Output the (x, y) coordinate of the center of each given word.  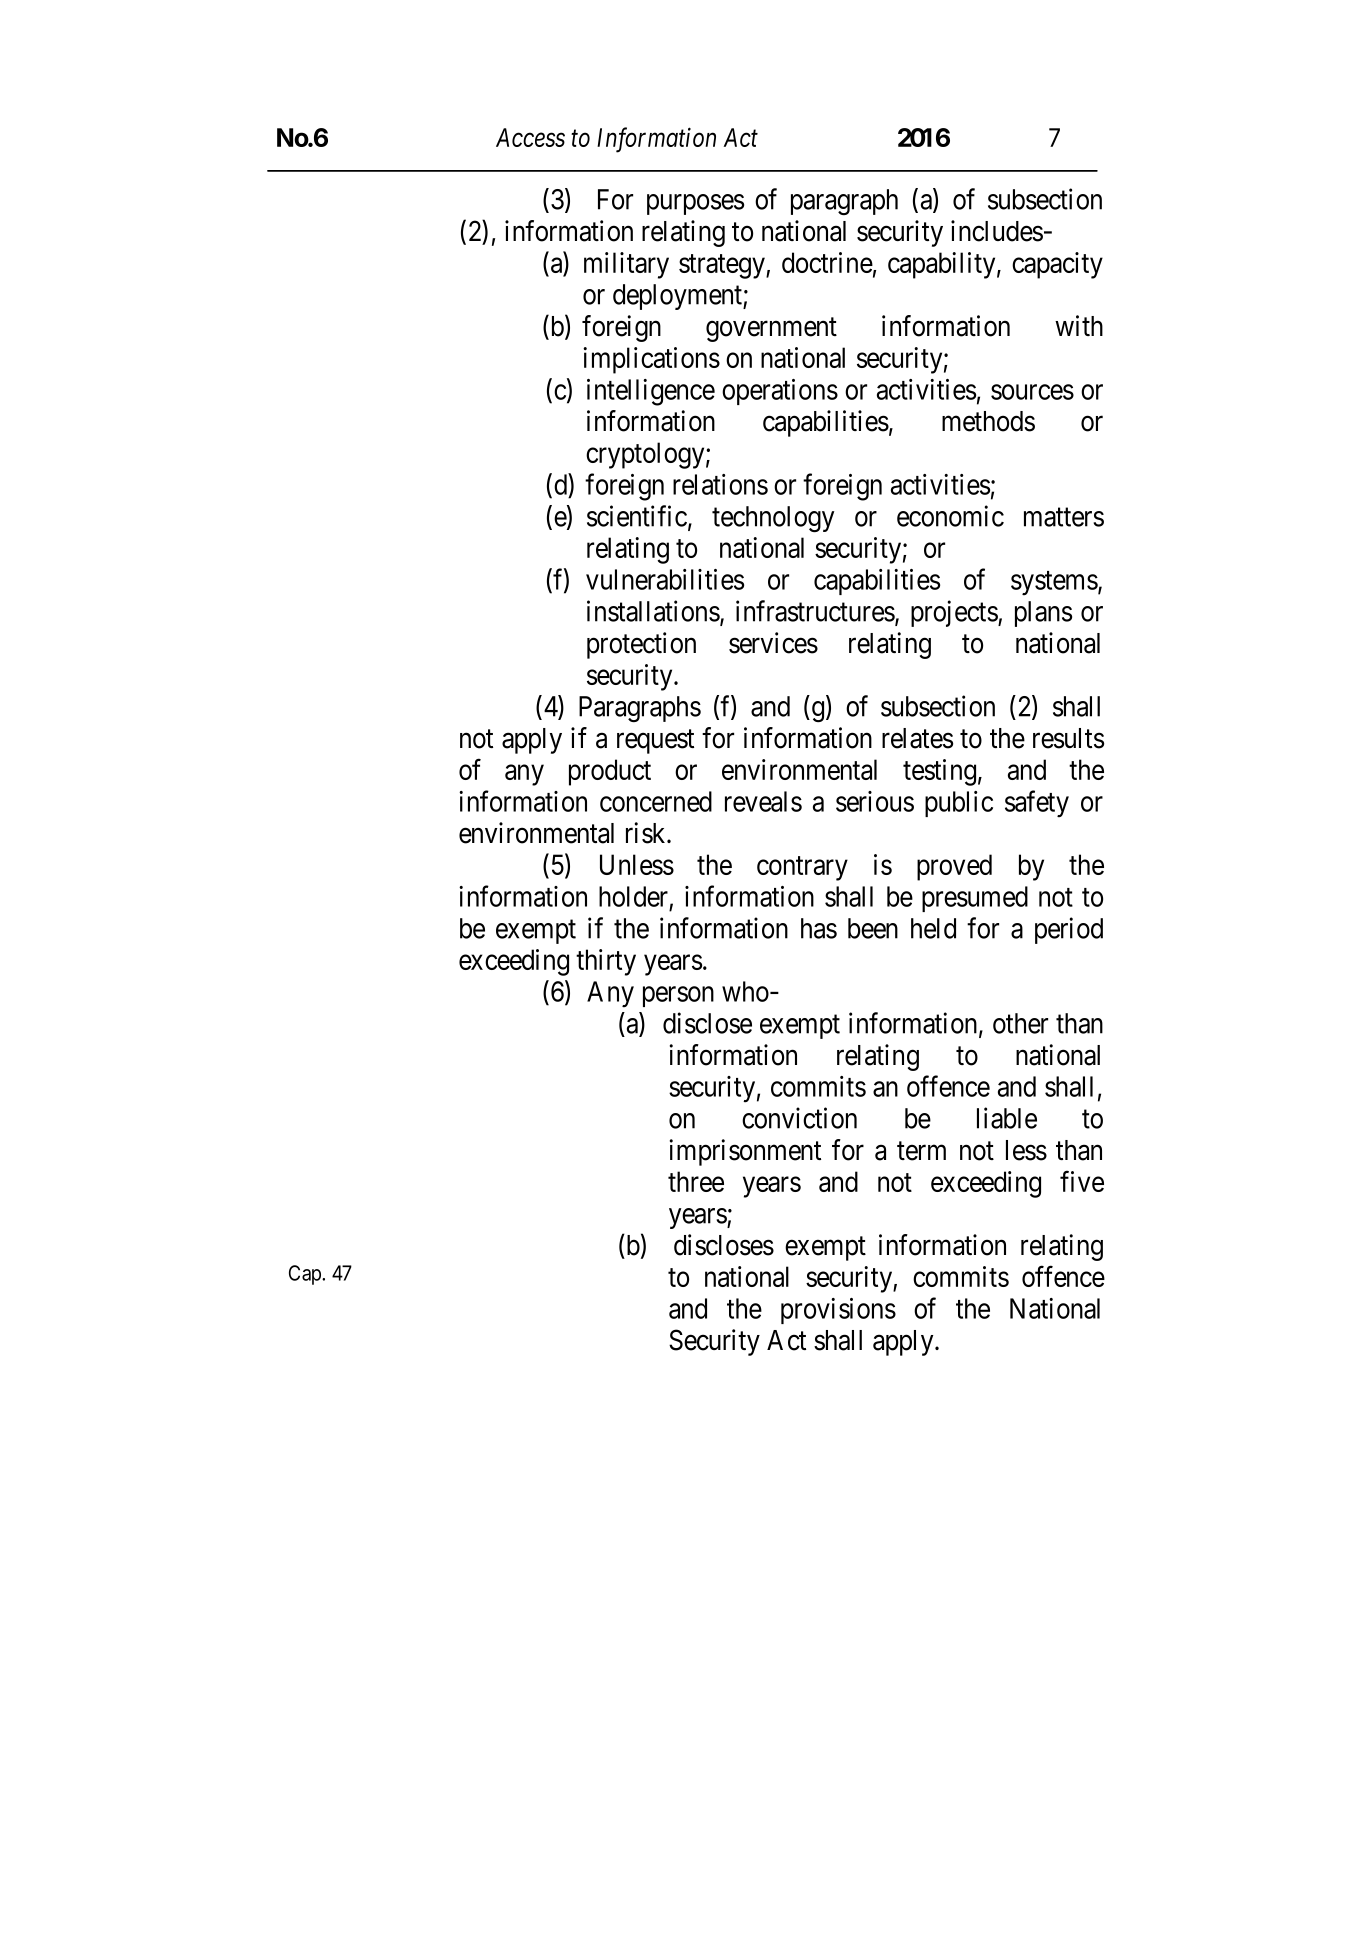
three (696, 1181)
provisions (838, 1311)
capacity (1057, 265)
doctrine (827, 262)
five (1082, 1181)
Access (530, 137)
